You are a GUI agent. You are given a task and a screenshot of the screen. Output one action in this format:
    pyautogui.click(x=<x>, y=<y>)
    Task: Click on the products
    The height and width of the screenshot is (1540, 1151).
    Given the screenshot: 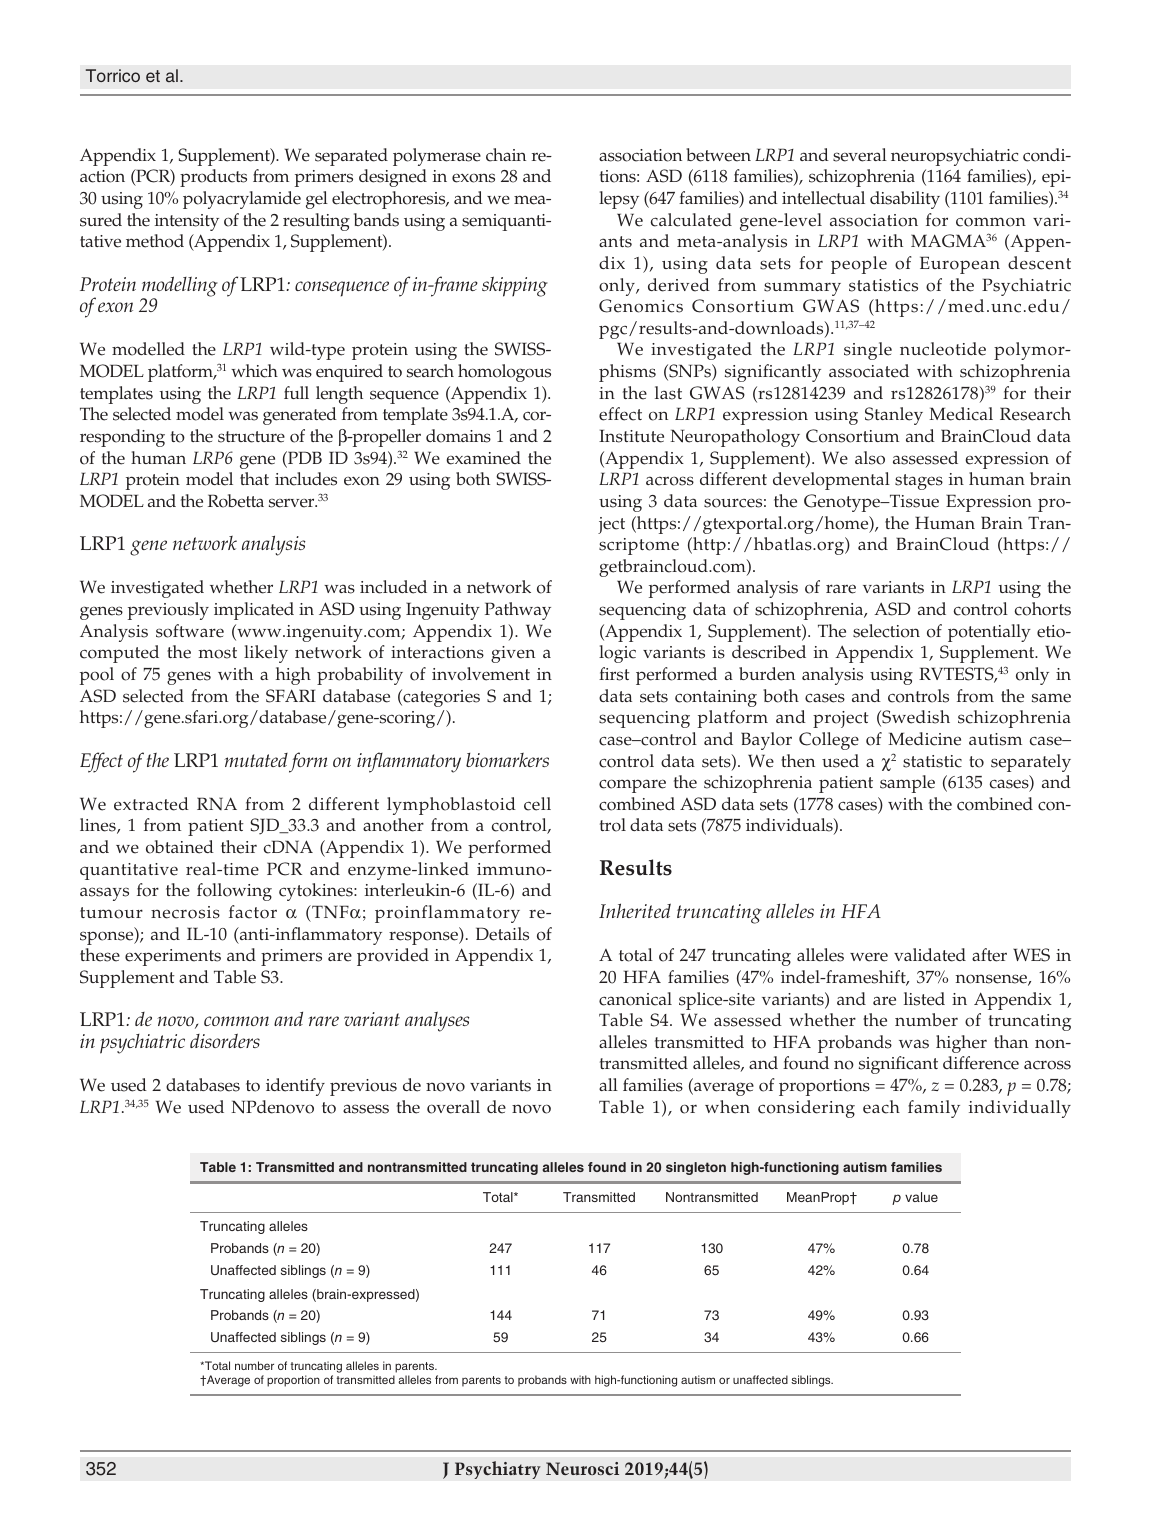 What is the action you would take?
    pyautogui.click(x=213, y=178)
